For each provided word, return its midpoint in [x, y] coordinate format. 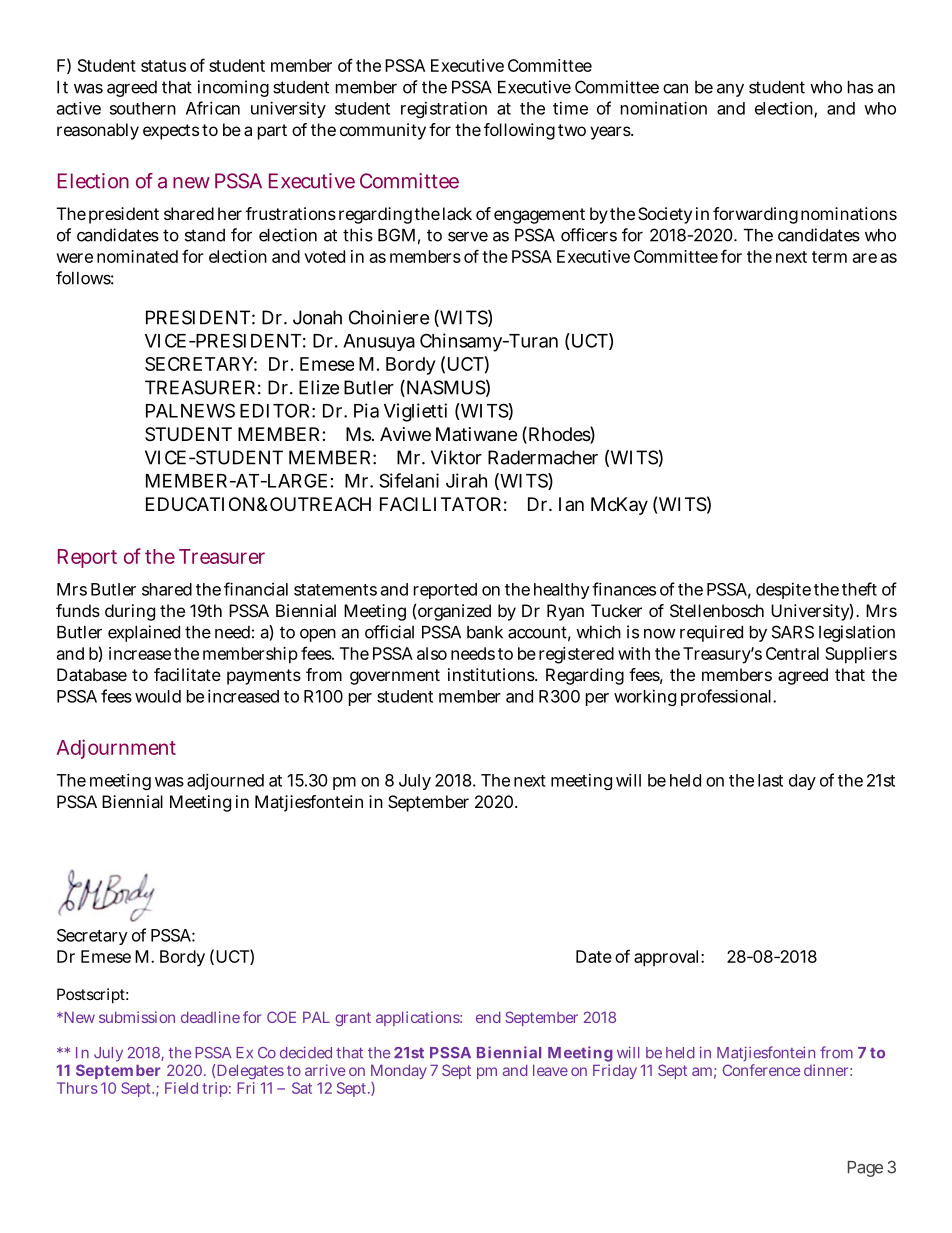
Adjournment [116, 749]
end [488, 1017]
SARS [793, 632]
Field [181, 1088]
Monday [399, 1071]
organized [454, 612]
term [829, 257]
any [730, 90]
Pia [366, 410]
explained [144, 633]
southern [143, 108]
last [770, 780]
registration [444, 109]
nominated [137, 256]
